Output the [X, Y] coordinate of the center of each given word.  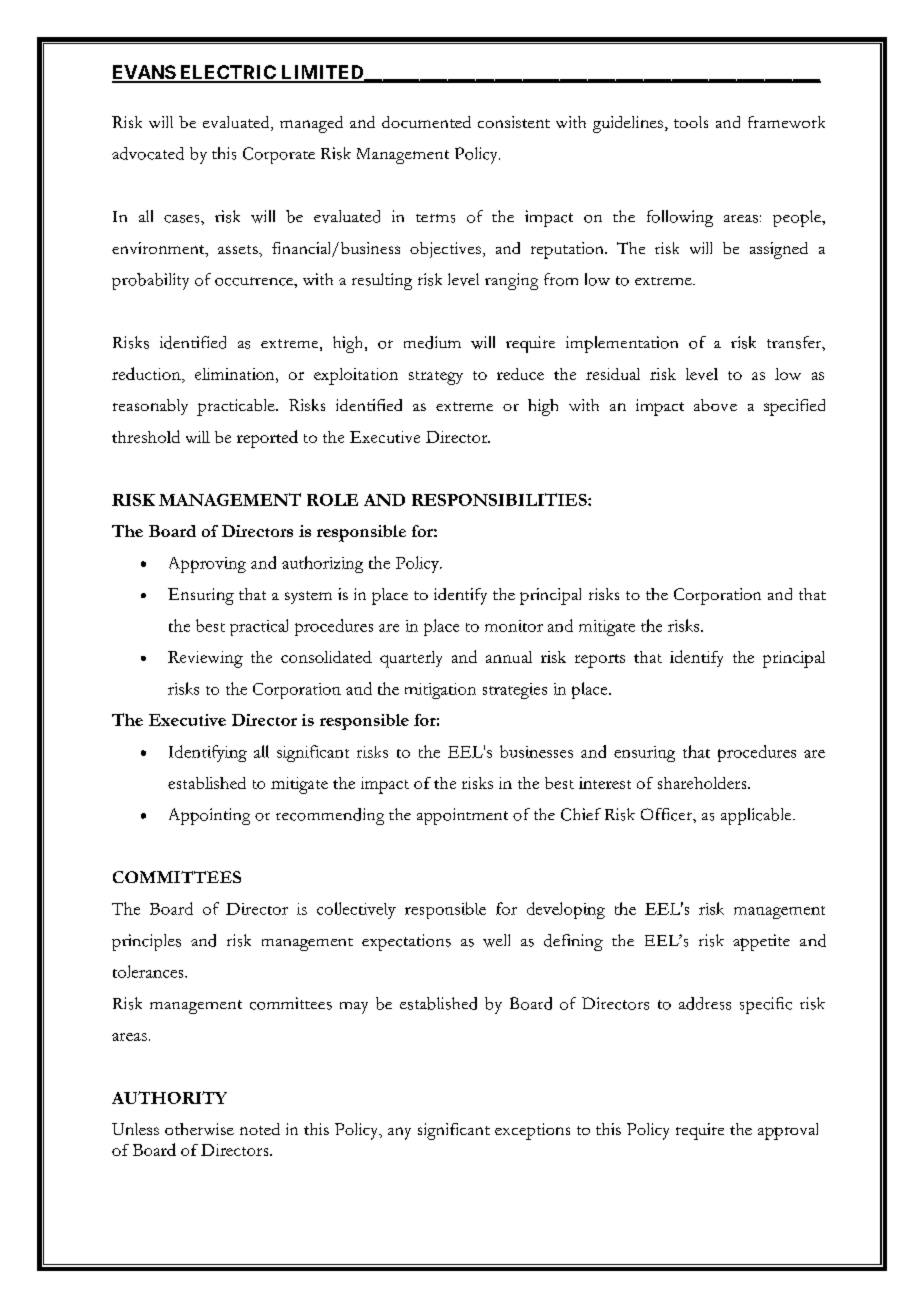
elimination [236, 374]
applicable [757, 816]
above [715, 405]
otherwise [199, 1129]
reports [600, 661]
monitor [514, 626]
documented [426, 122]
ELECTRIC [227, 73]
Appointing [209, 816]
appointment [462, 816]
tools [691, 122]
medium [432, 342]
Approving [207, 565]
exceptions [532, 1131]
